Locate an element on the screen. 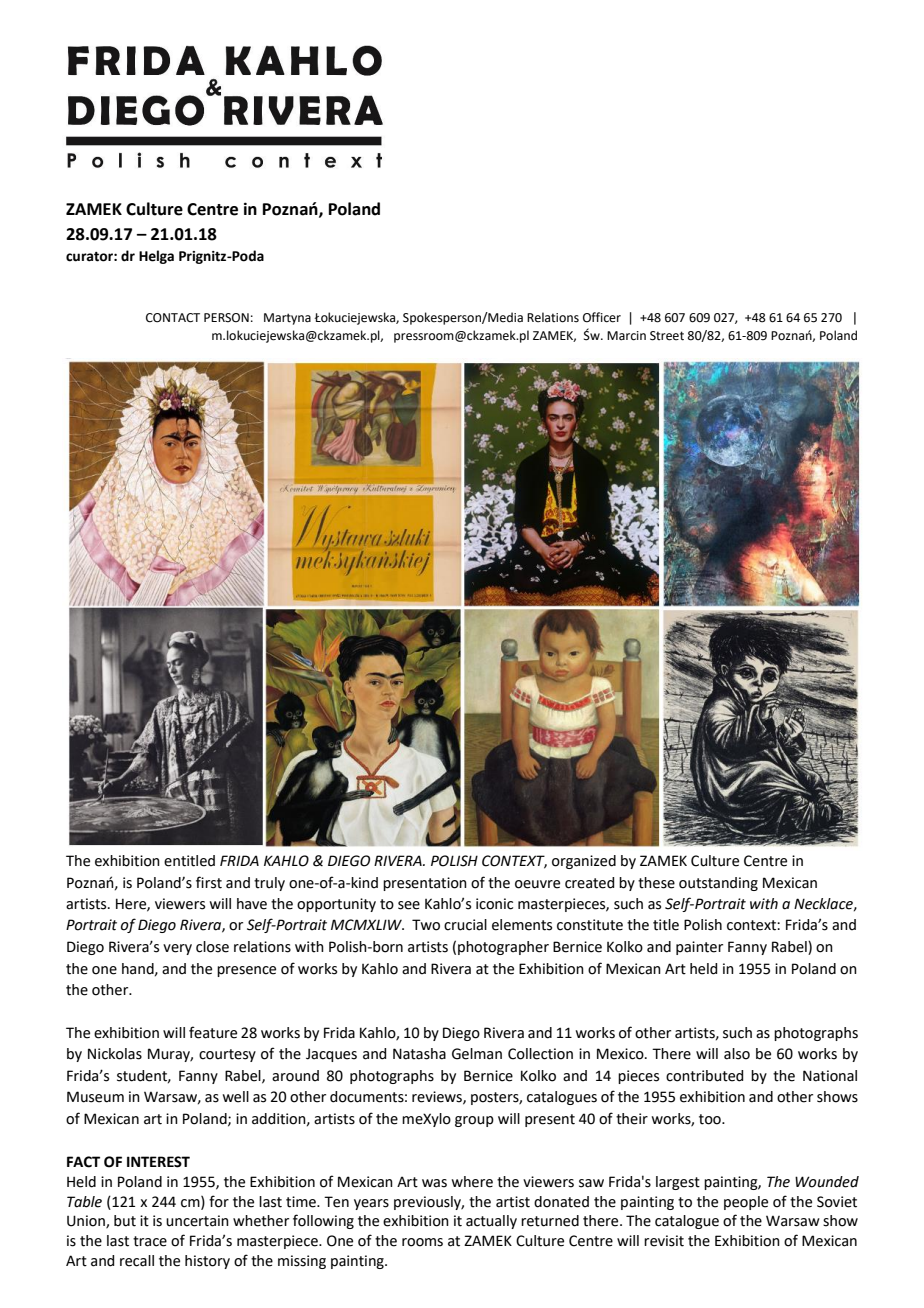 The height and width of the screenshot is (1308, 924). Officer is located at coordinates (602, 317).
